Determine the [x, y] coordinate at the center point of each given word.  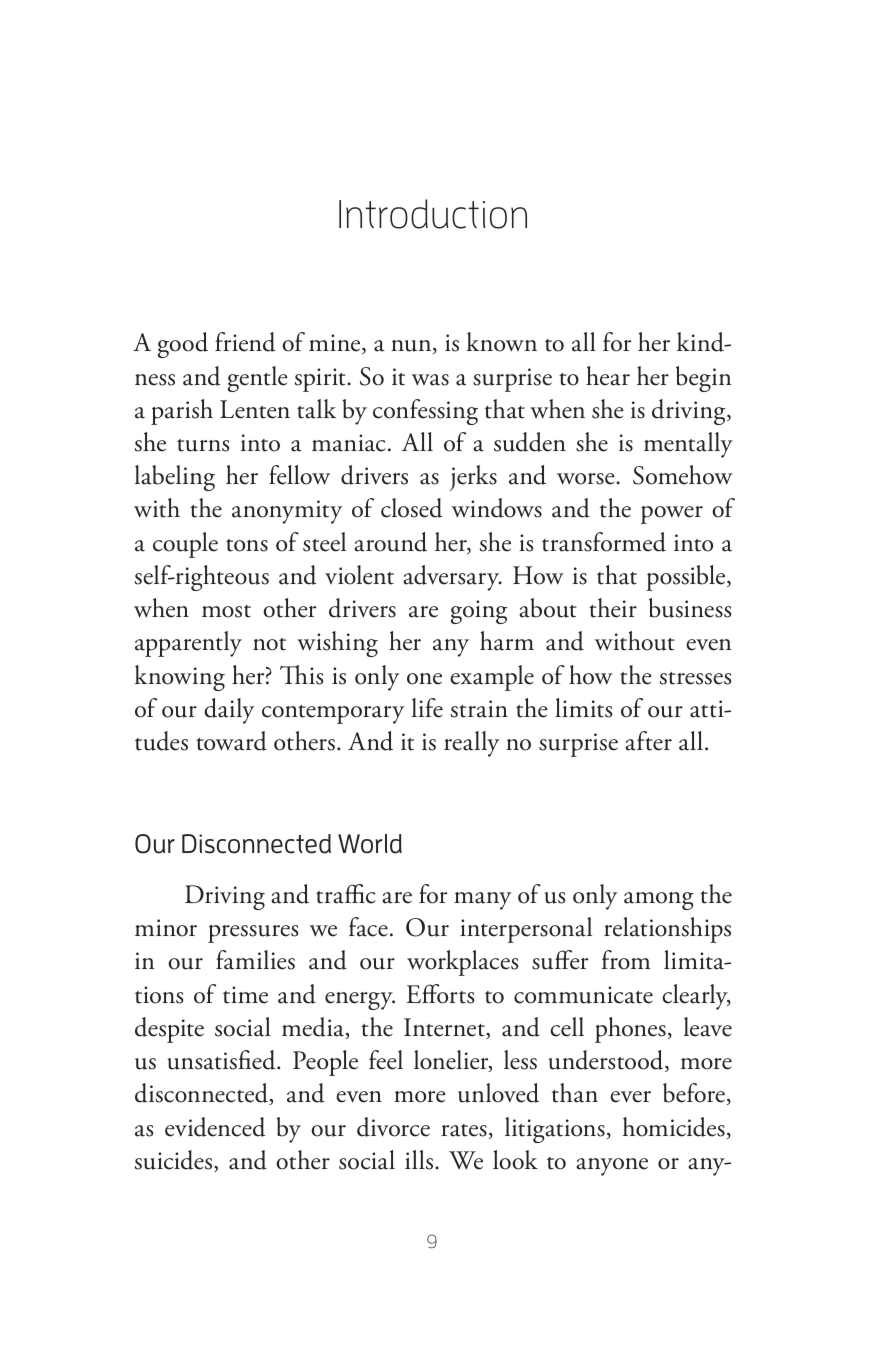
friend [245, 342]
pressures [253, 934]
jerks [473, 478]
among [659, 901]
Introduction [433, 214]
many [482, 901]
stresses [695, 678]
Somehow [683, 475]
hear [608, 376]
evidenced [215, 1127]
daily [229, 711]
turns [203, 445]
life [427, 708]
